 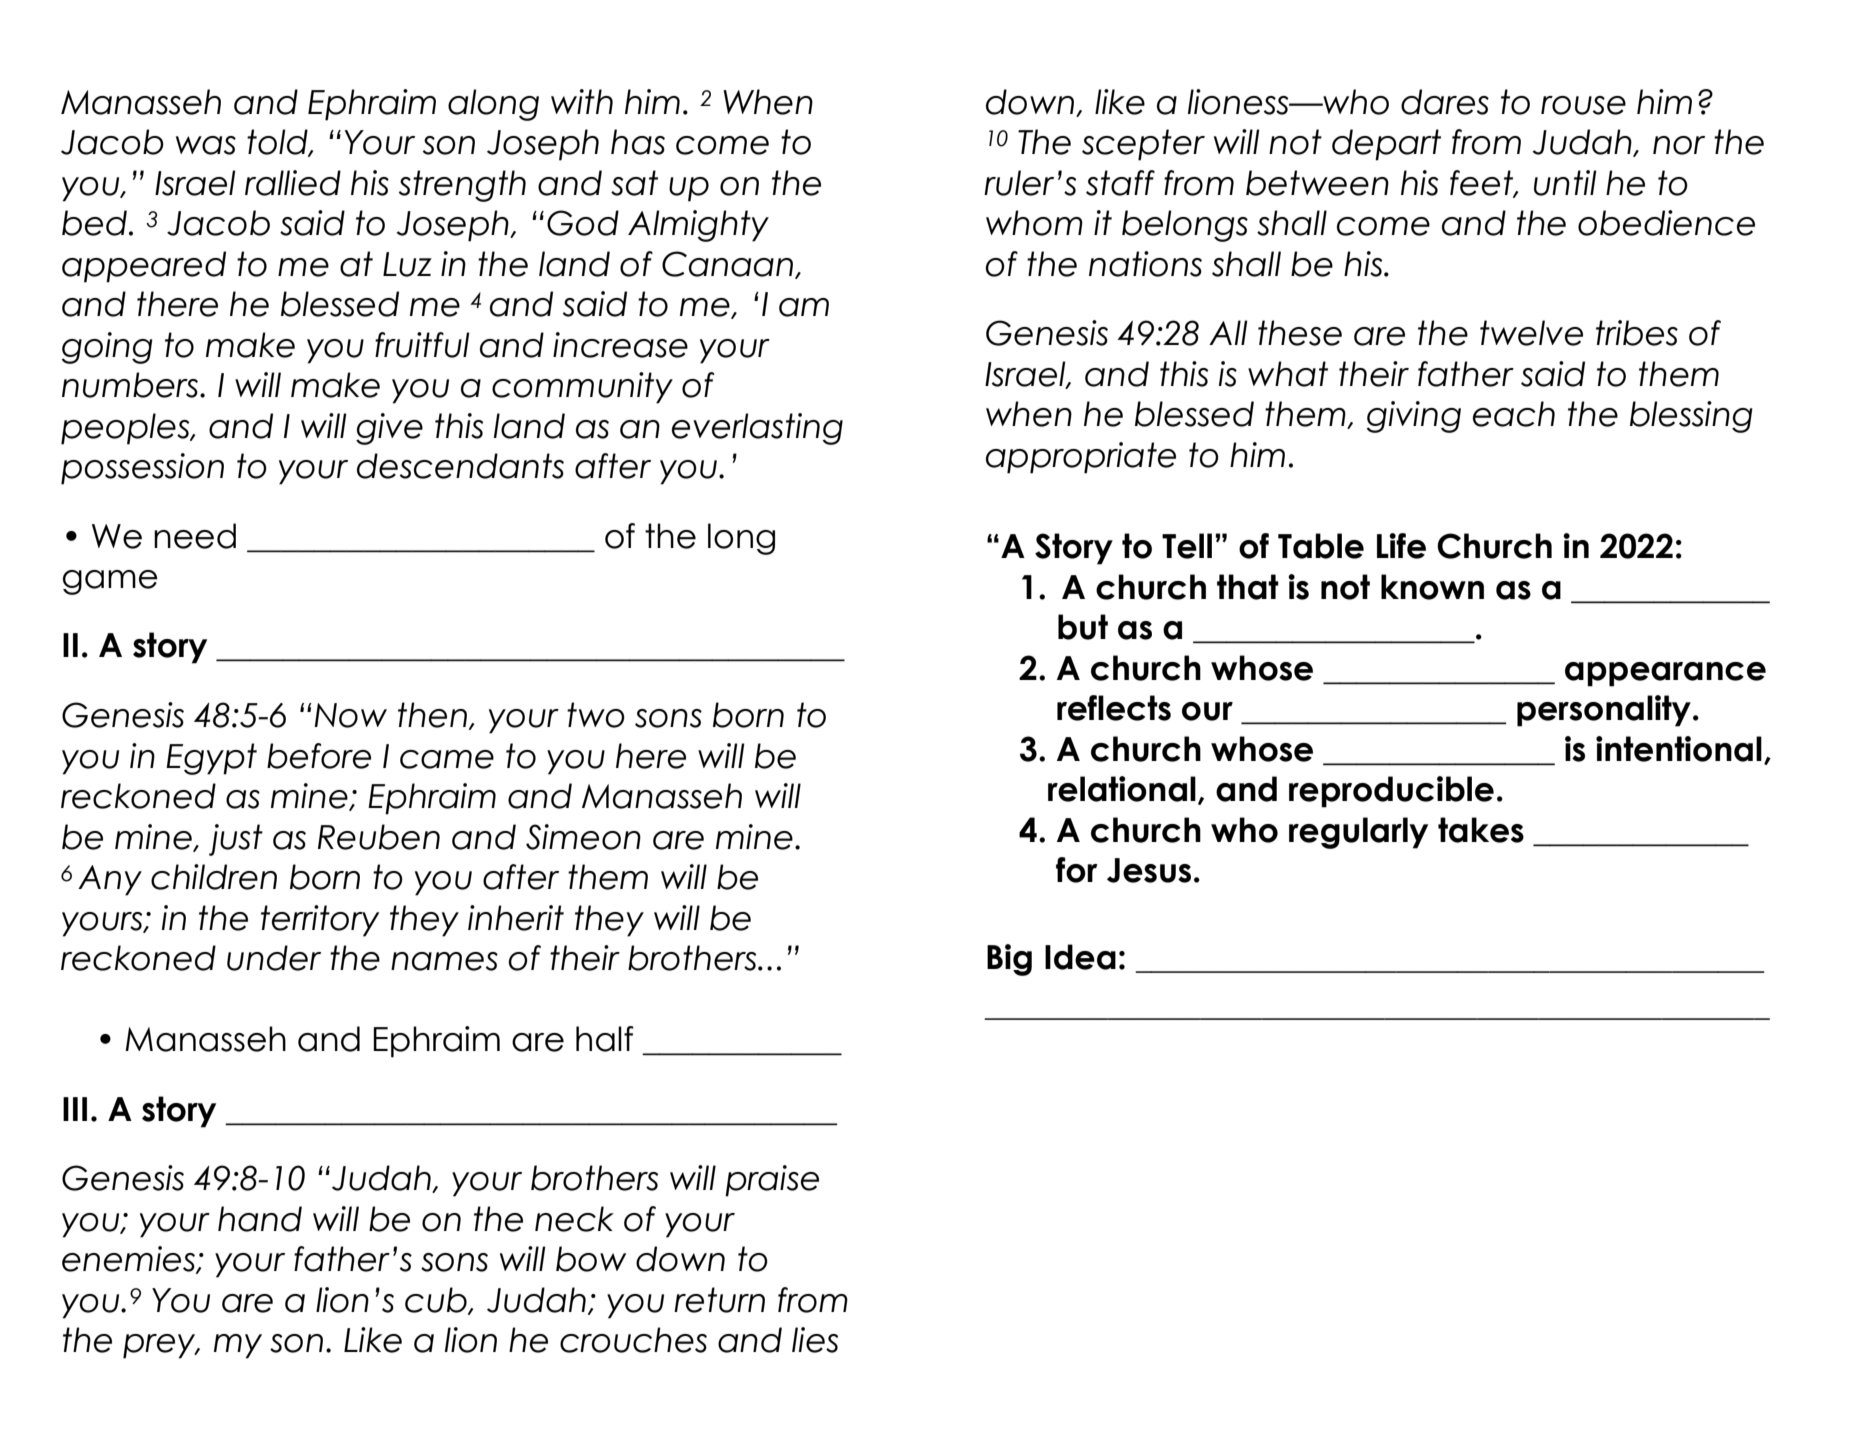 I want to click on reflects, so click(x=1114, y=708).
